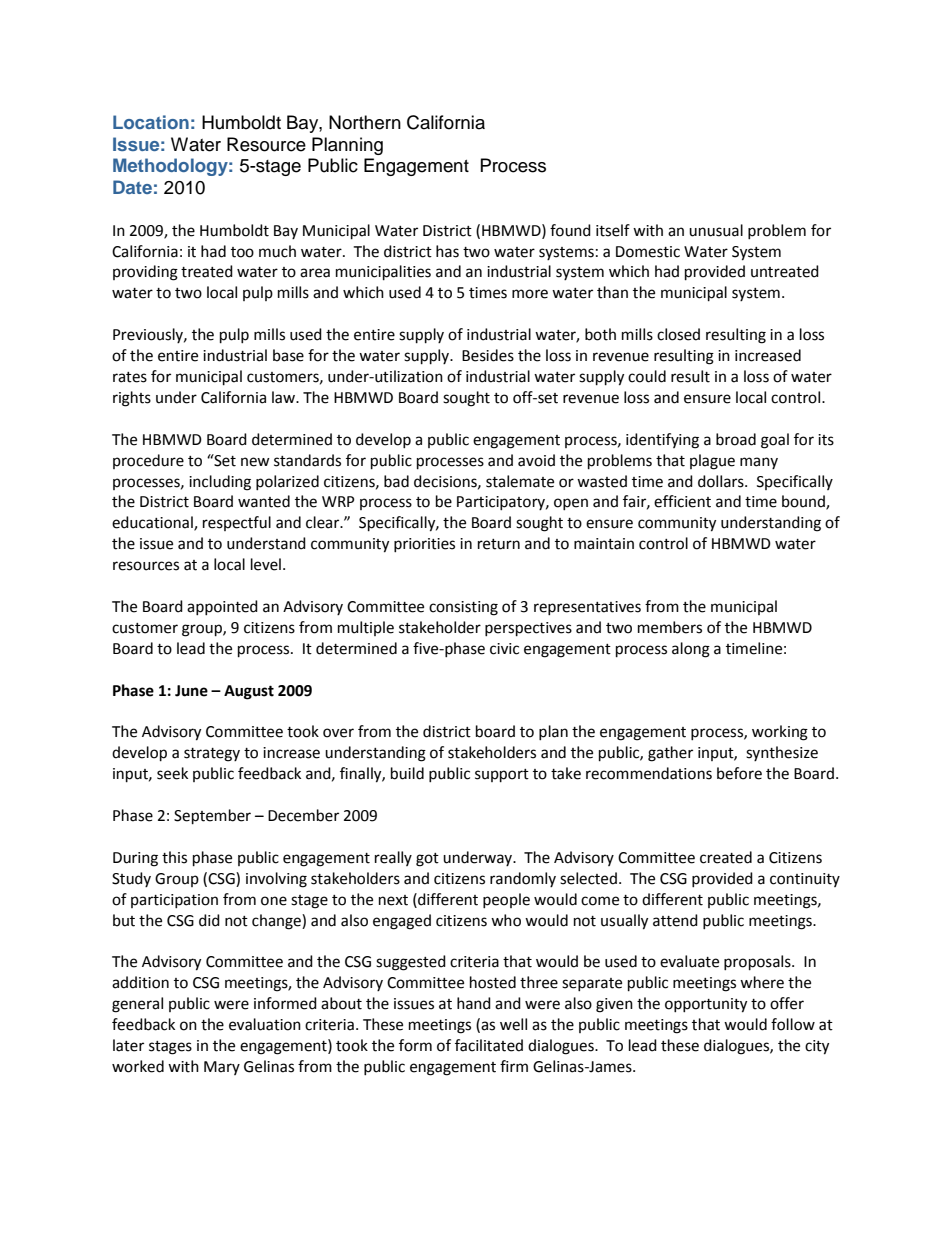 The height and width of the page is (1233, 952). I want to click on appointed, so click(222, 607).
